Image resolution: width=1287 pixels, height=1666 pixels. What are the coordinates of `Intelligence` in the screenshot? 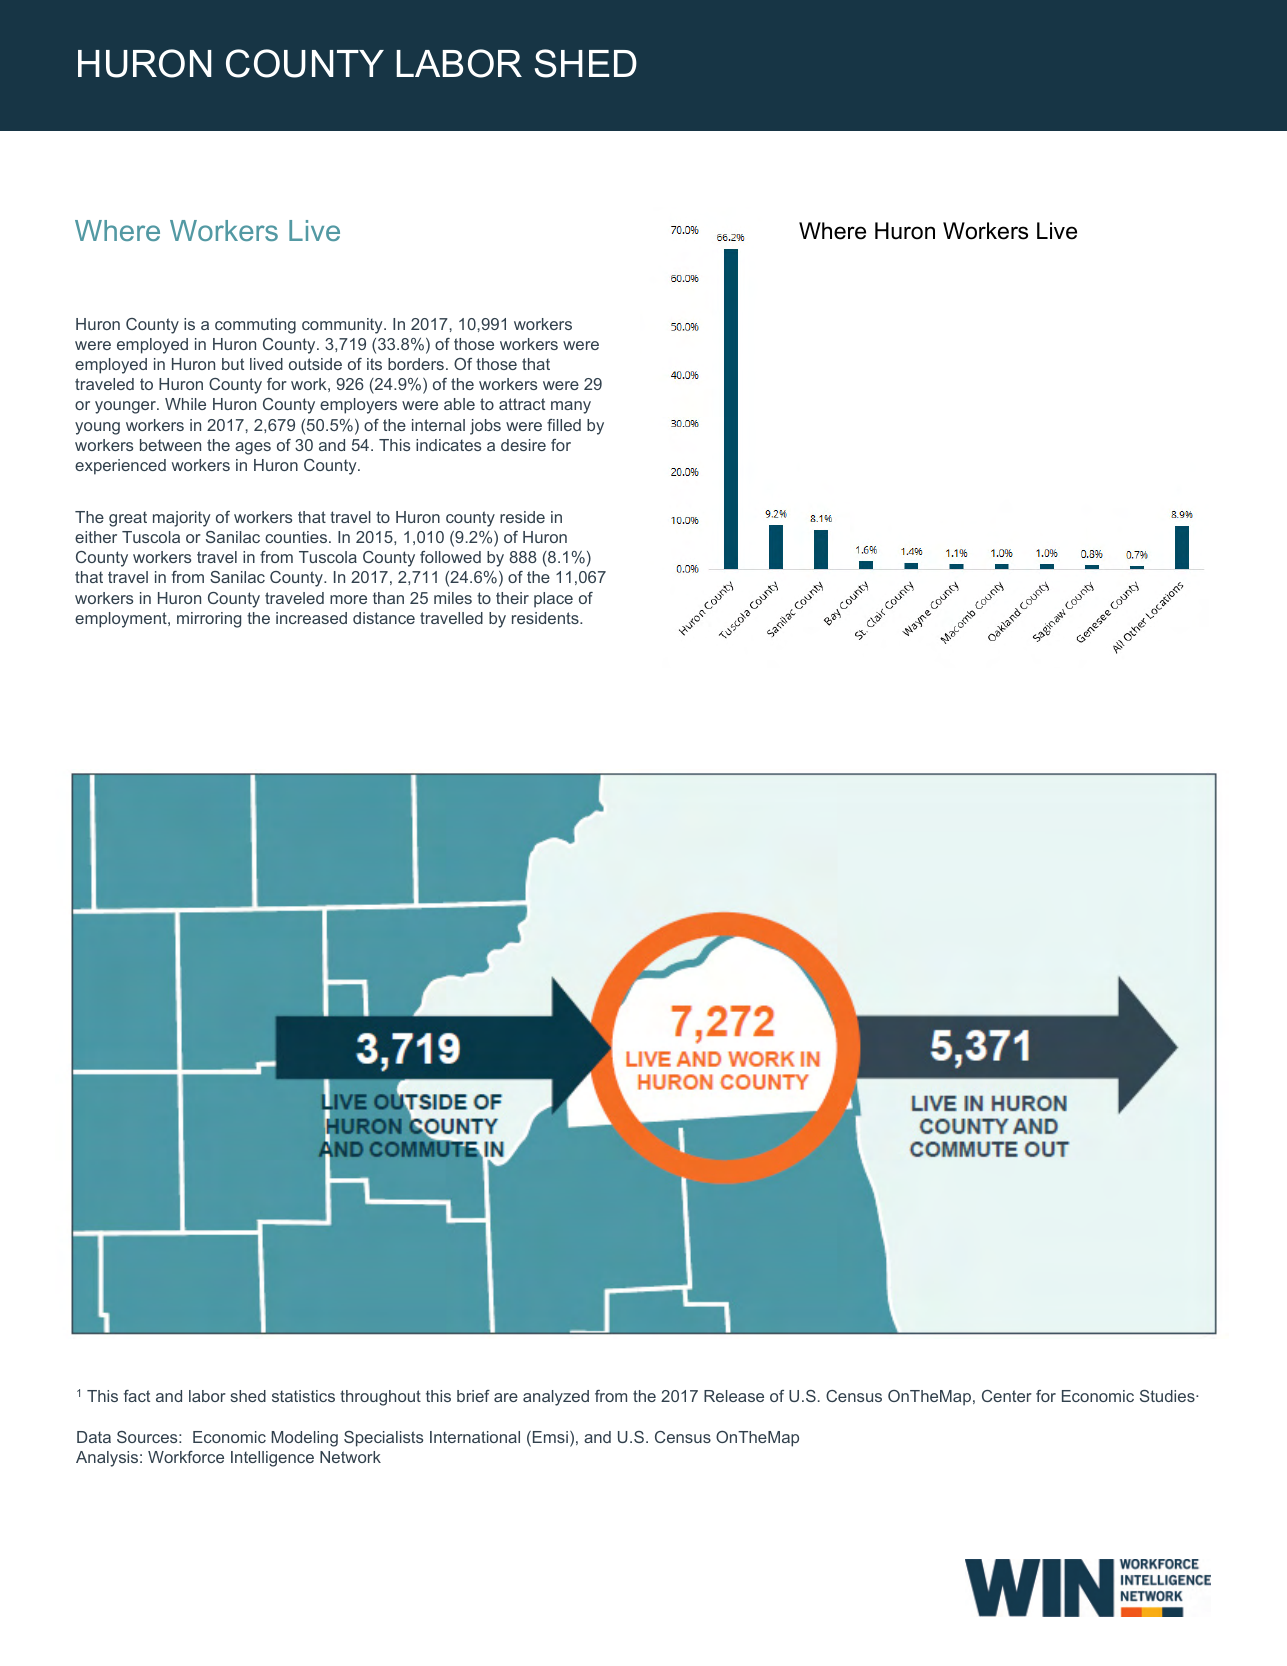 It's located at (272, 1459).
